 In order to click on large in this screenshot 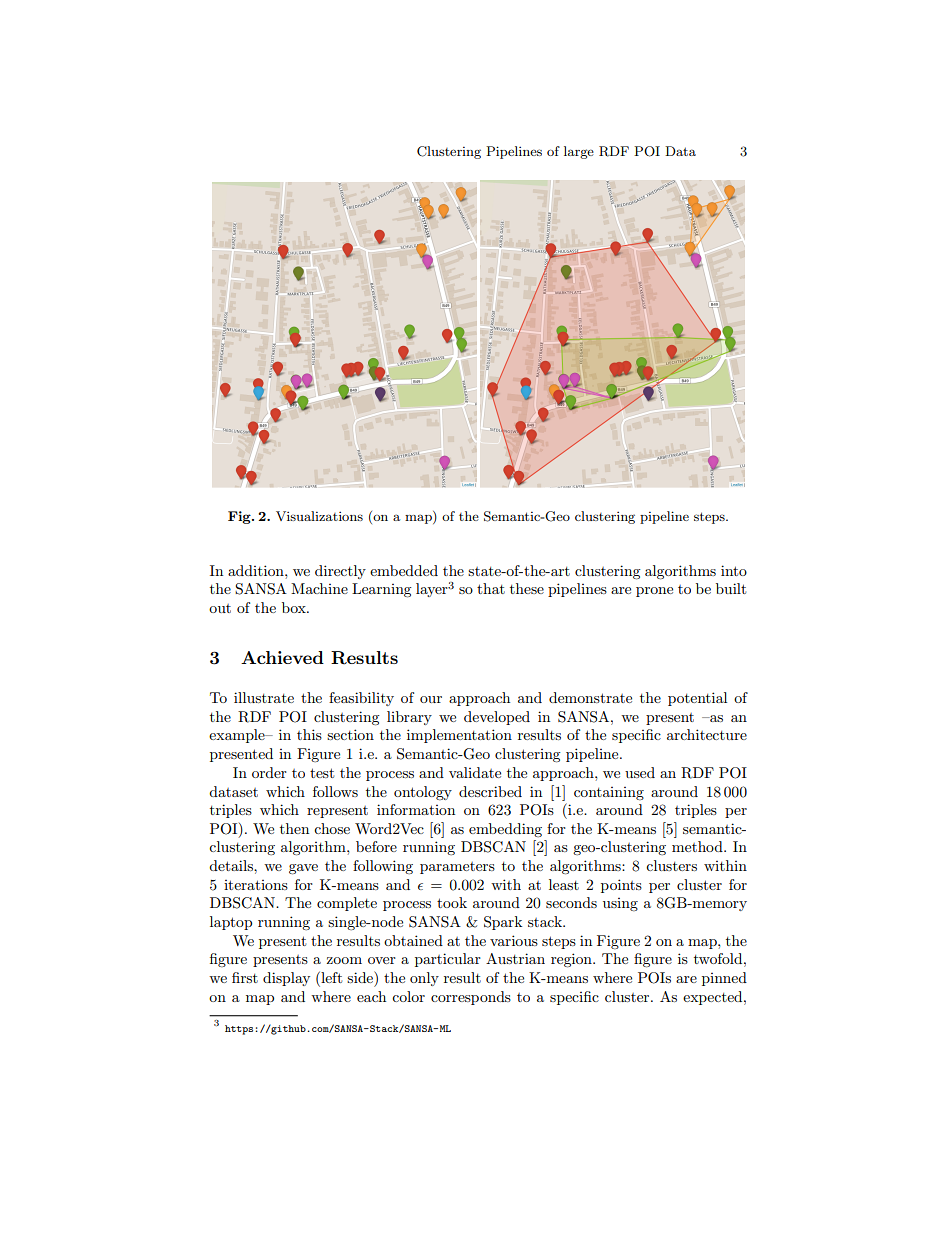, I will do `click(579, 152)`.
